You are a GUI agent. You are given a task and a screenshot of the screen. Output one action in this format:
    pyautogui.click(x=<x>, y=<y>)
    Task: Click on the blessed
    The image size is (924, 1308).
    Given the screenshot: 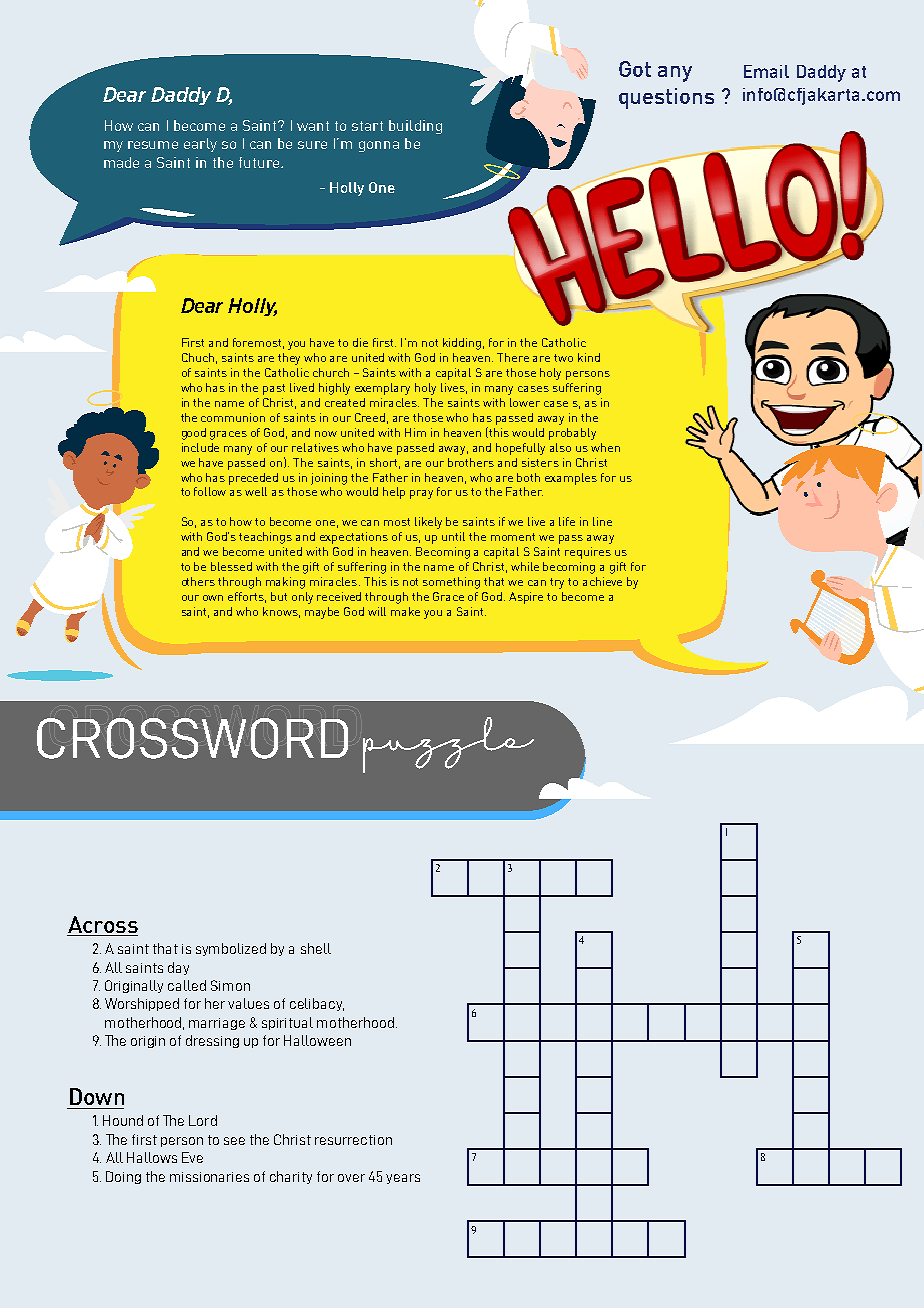 What is the action you would take?
    pyautogui.click(x=231, y=566)
